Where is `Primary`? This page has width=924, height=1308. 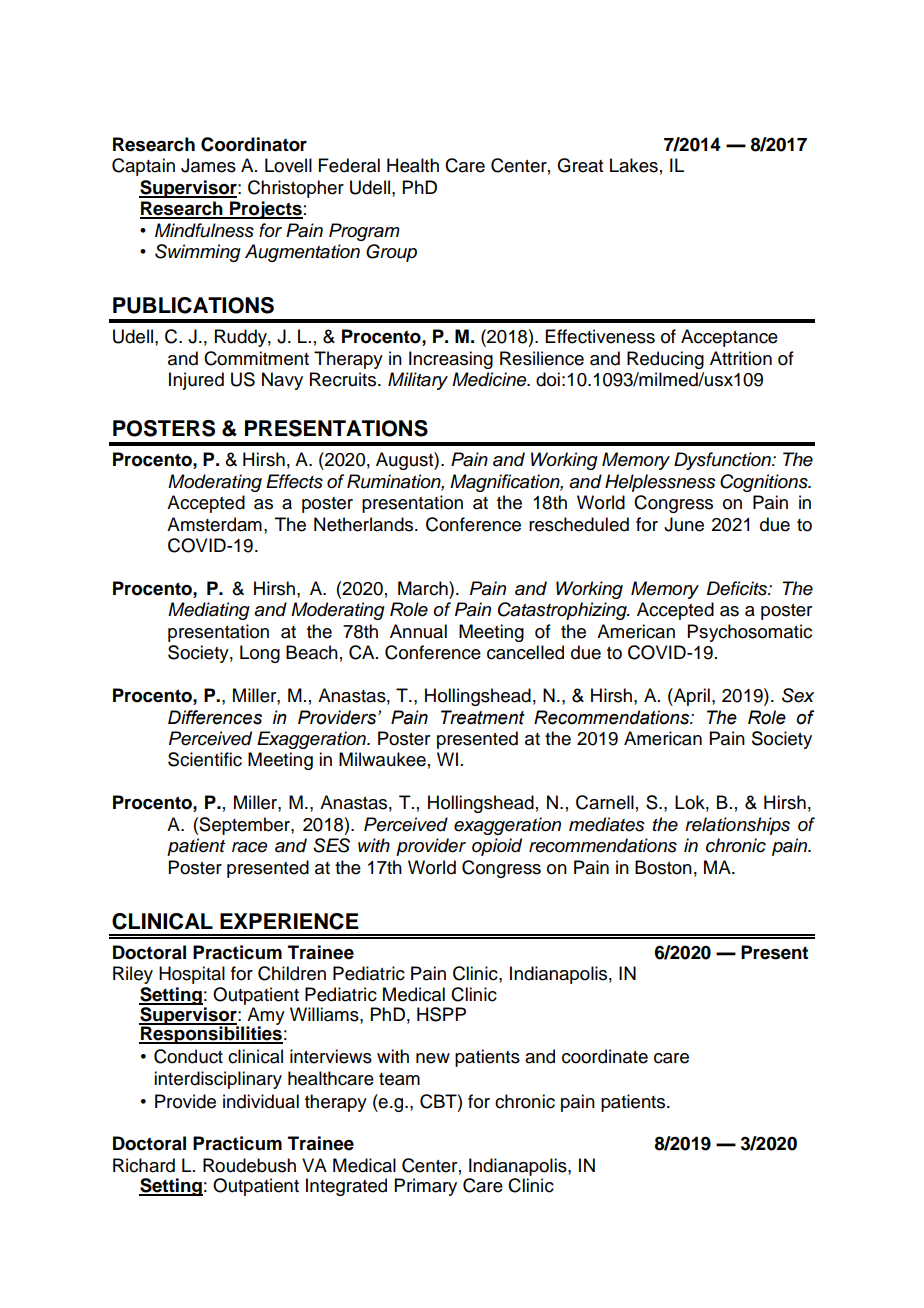
Primary is located at coordinates (426, 1187).
